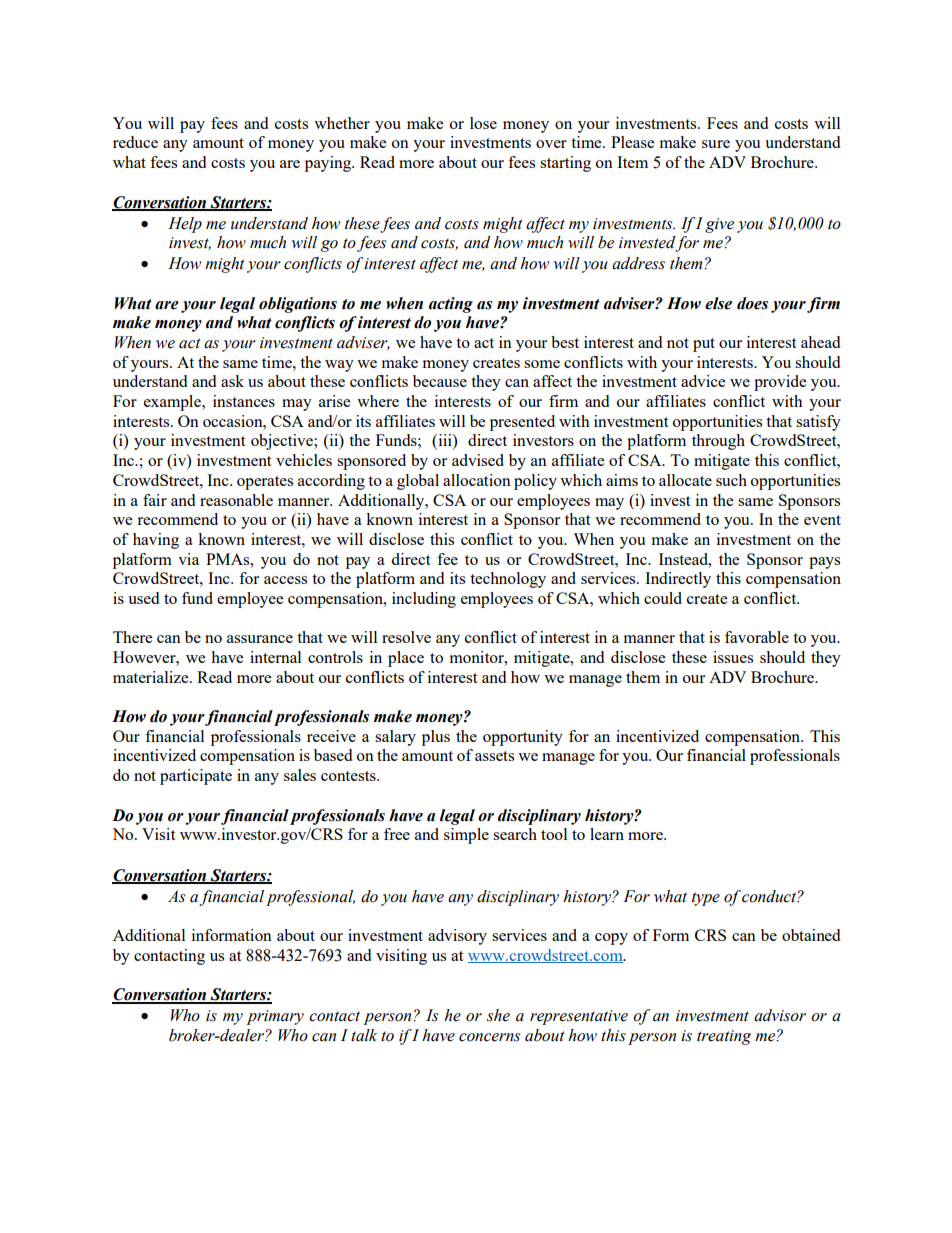  What do you see at coordinates (477, 480) in the screenshot?
I see `allocation` at bounding box center [477, 480].
